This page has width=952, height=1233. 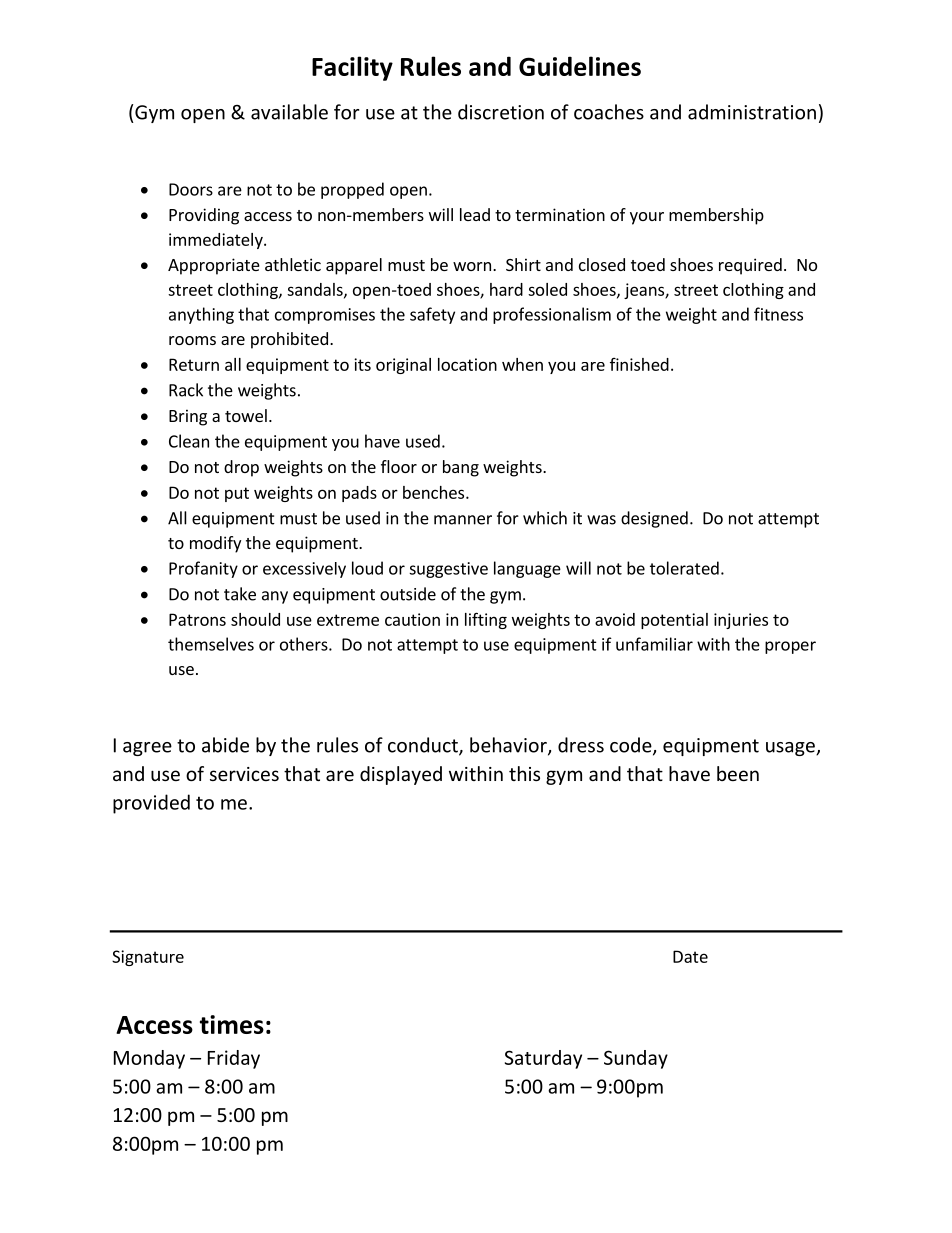 I want to click on Profanity, so click(x=203, y=569).
